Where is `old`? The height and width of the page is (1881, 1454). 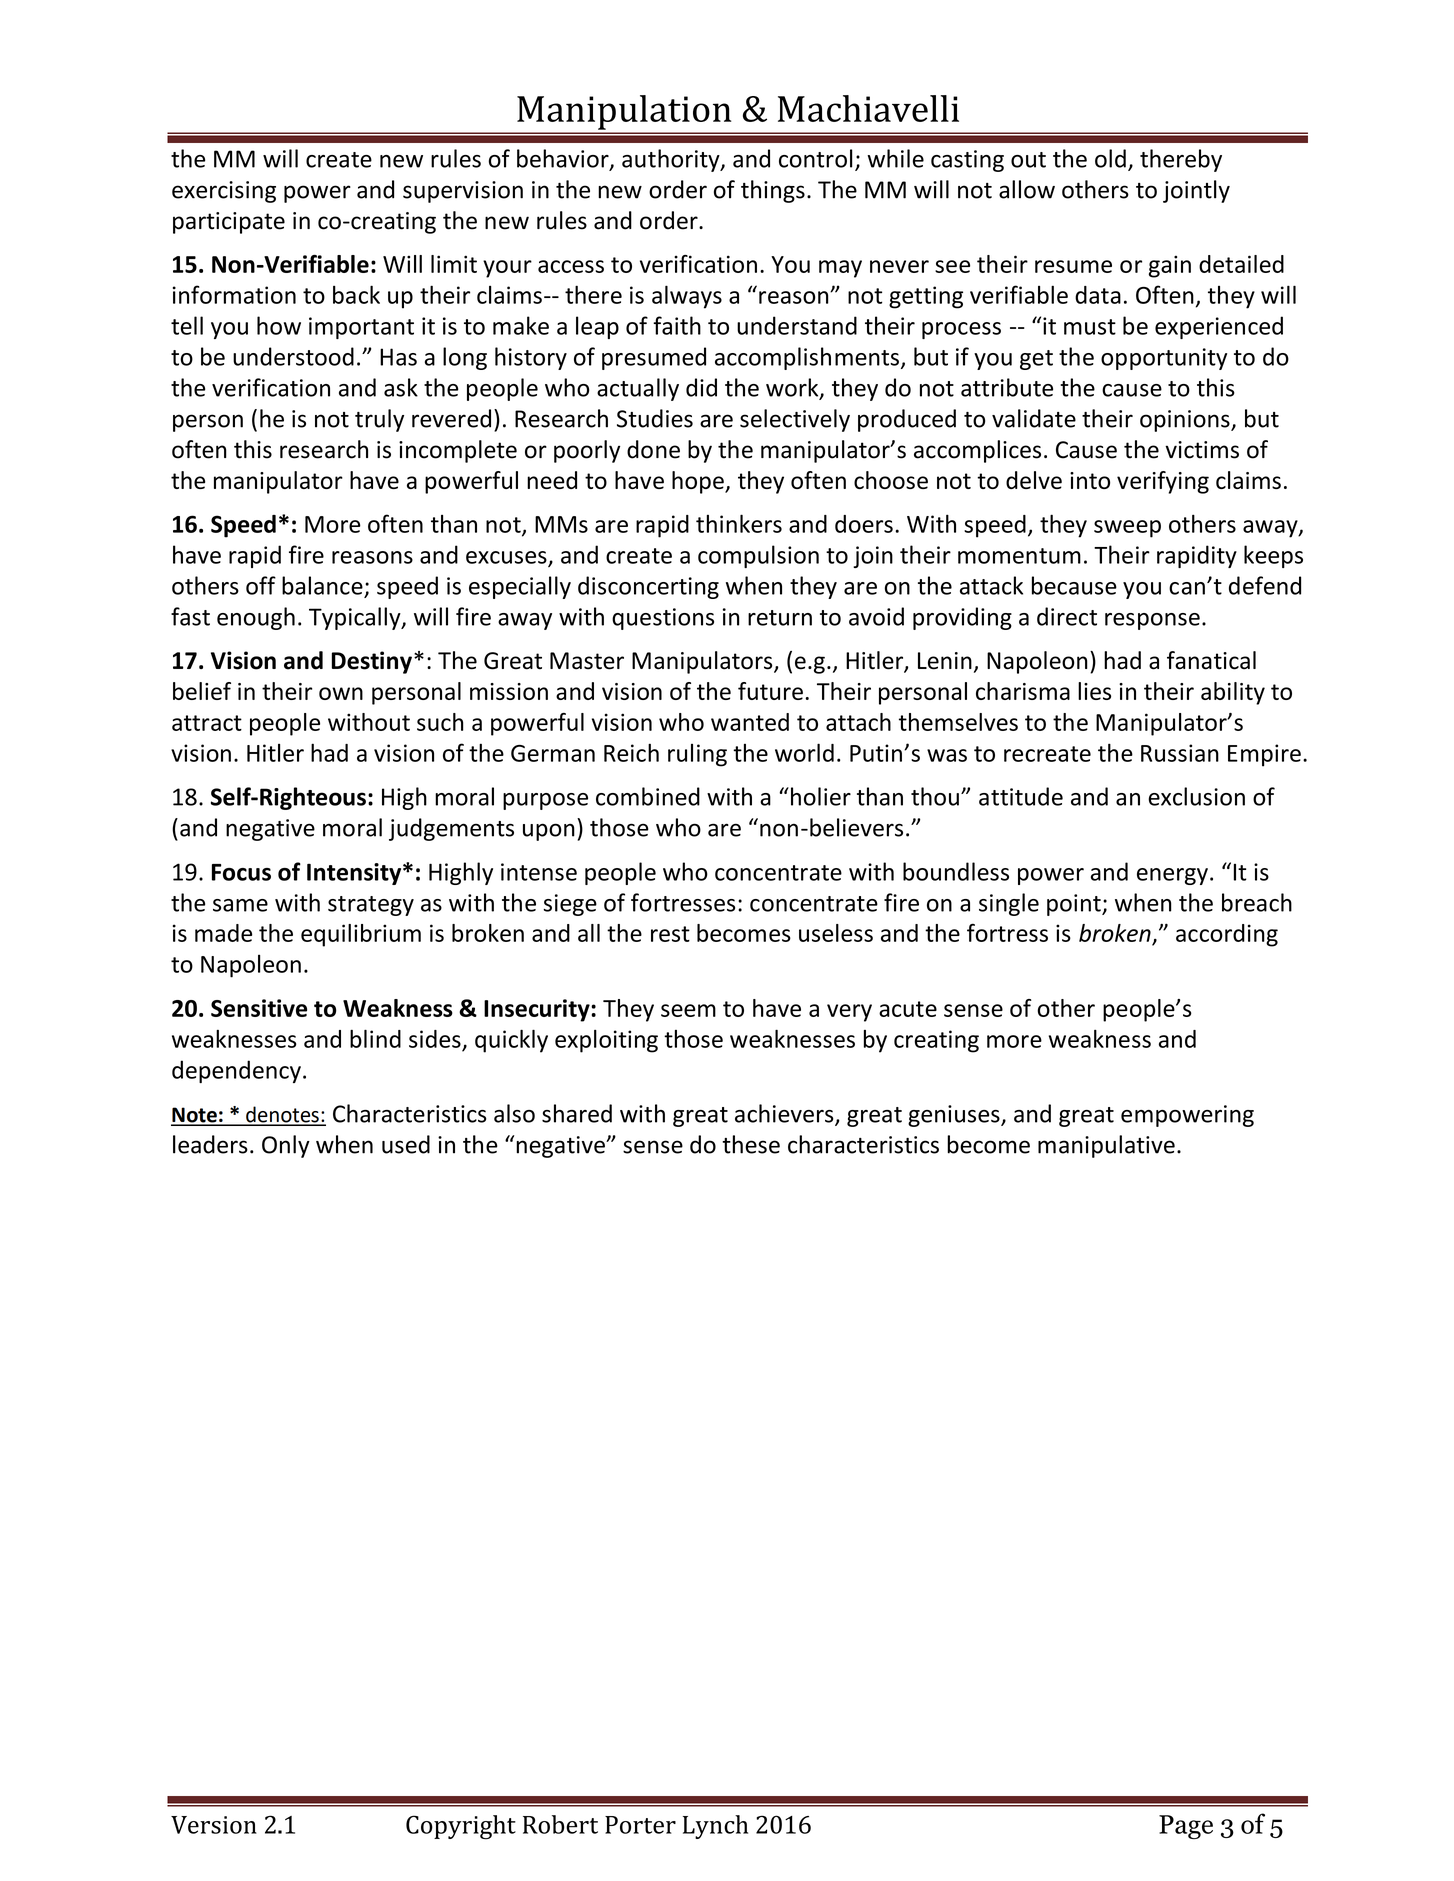
old is located at coordinates (1110, 158).
